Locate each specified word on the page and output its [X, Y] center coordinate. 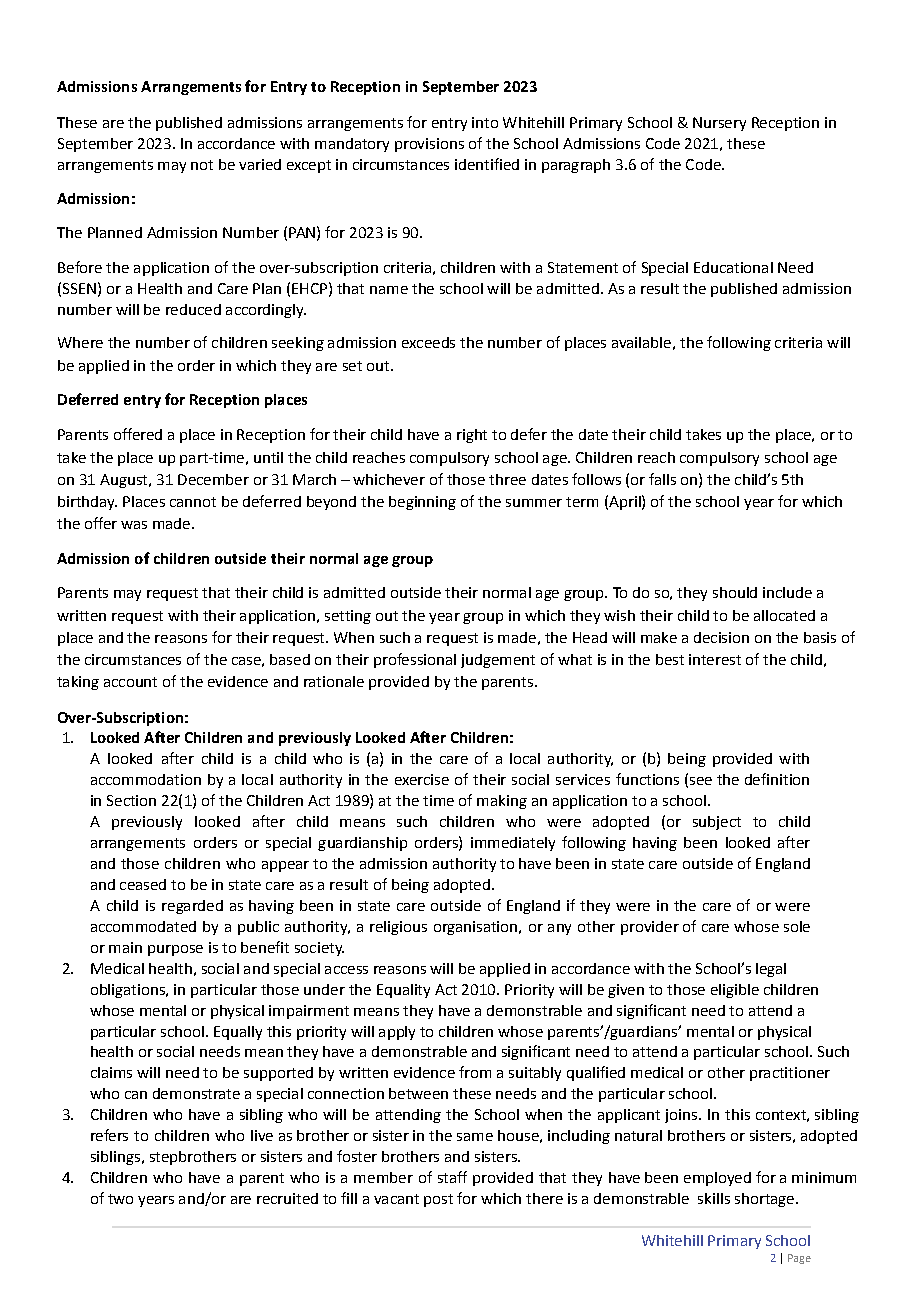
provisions [429, 145]
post [438, 1200]
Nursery [719, 124]
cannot [193, 502]
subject [717, 823]
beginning [422, 503]
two [120, 1199]
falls [662, 479]
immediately [513, 844]
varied [260, 164]
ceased [143, 884]
